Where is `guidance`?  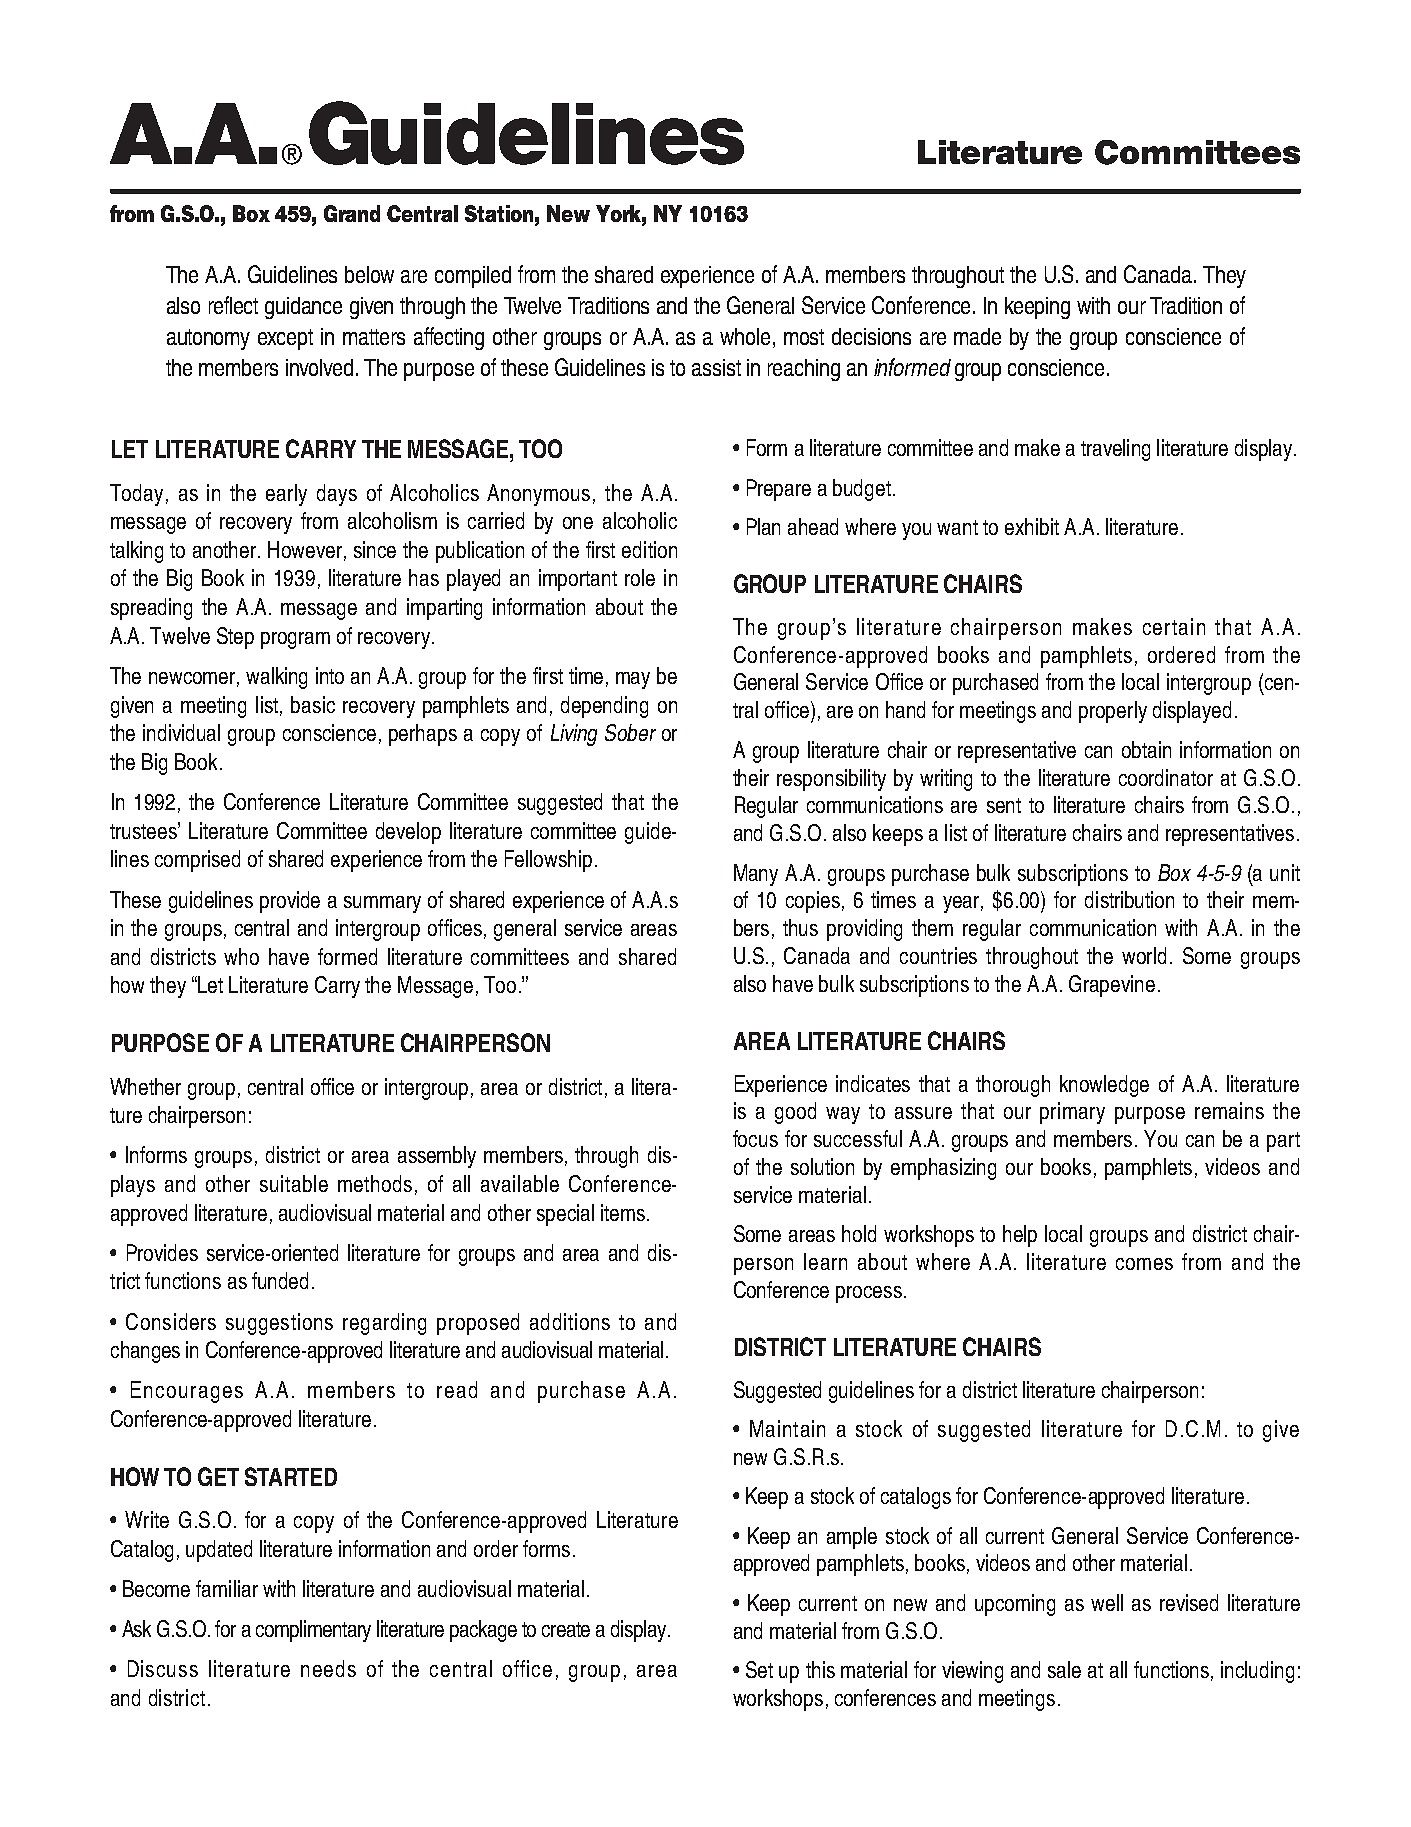 guidance is located at coordinates (303, 308).
